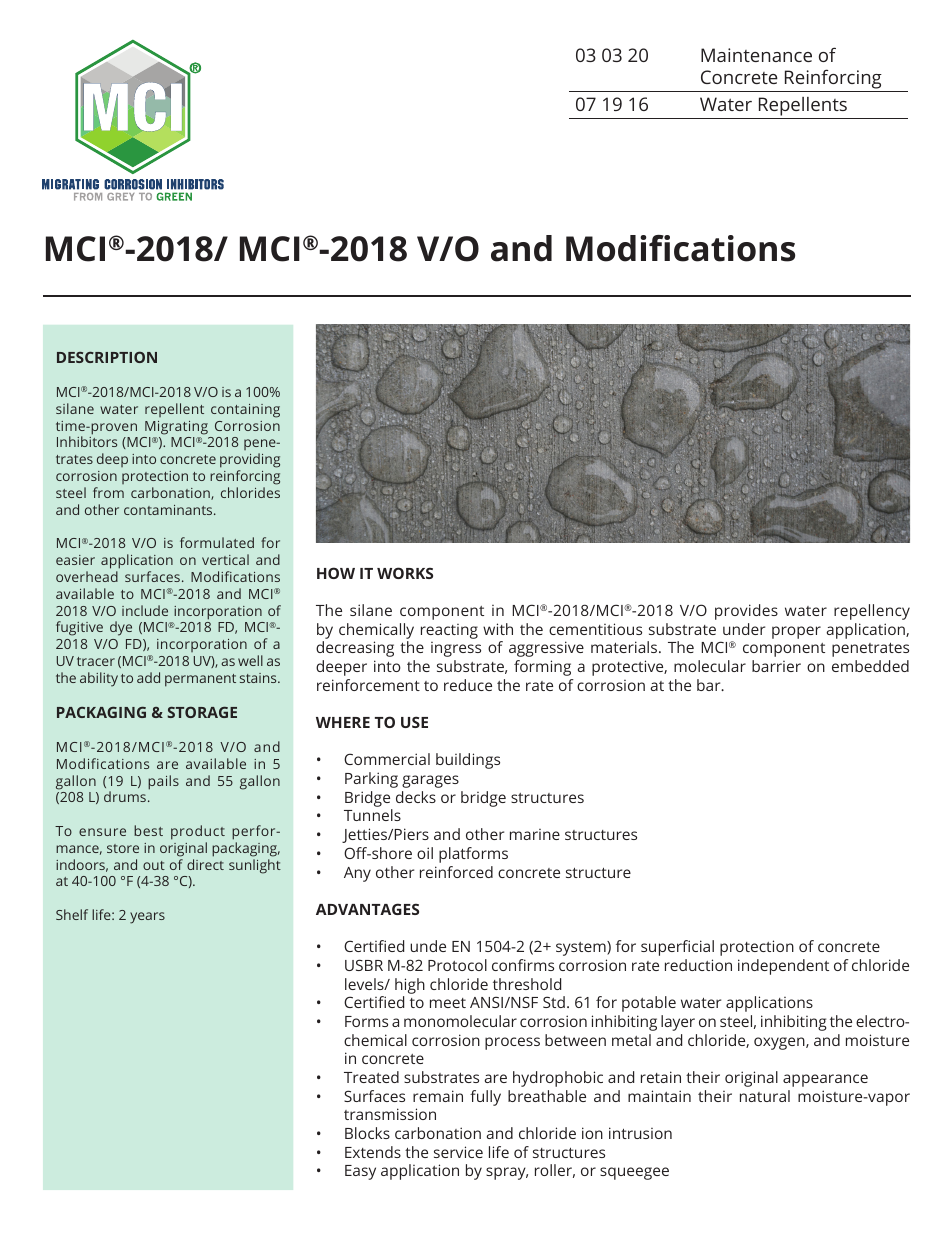 The image size is (952, 1233). What do you see at coordinates (145, 610) in the screenshot?
I see `include` at bounding box center [145, 610].
